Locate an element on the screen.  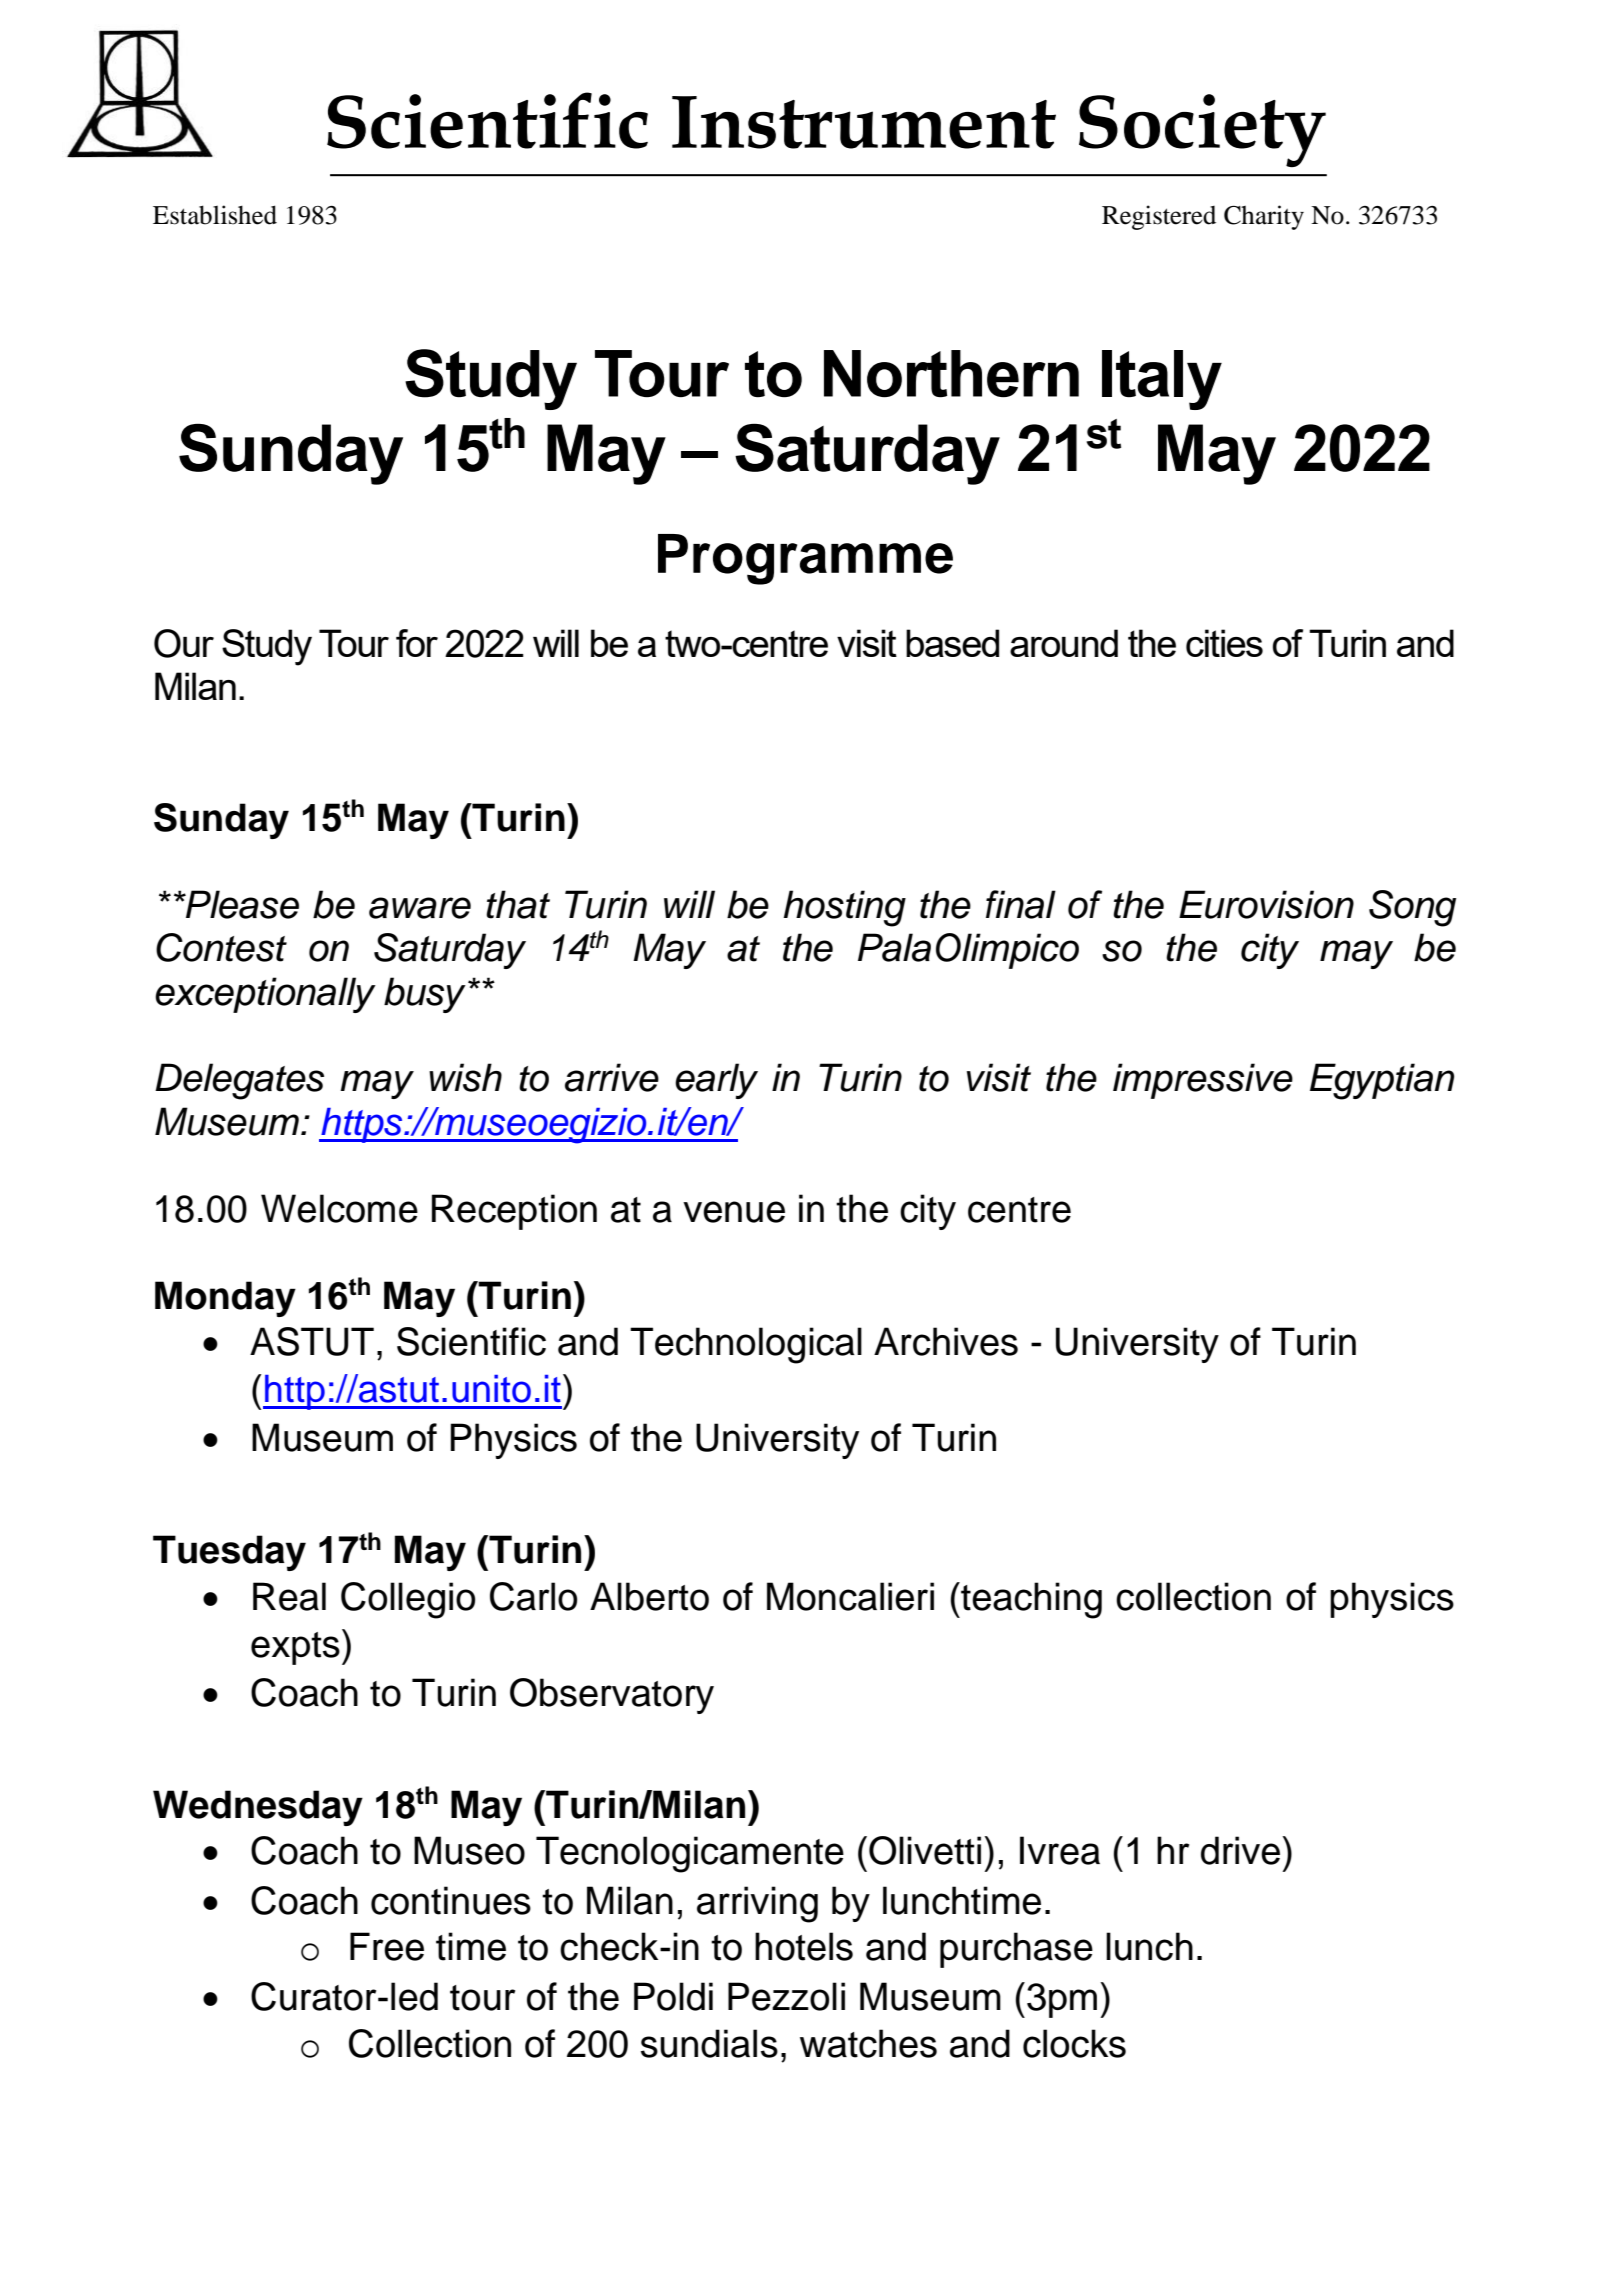
Established is located at coordinates (215, 215).
